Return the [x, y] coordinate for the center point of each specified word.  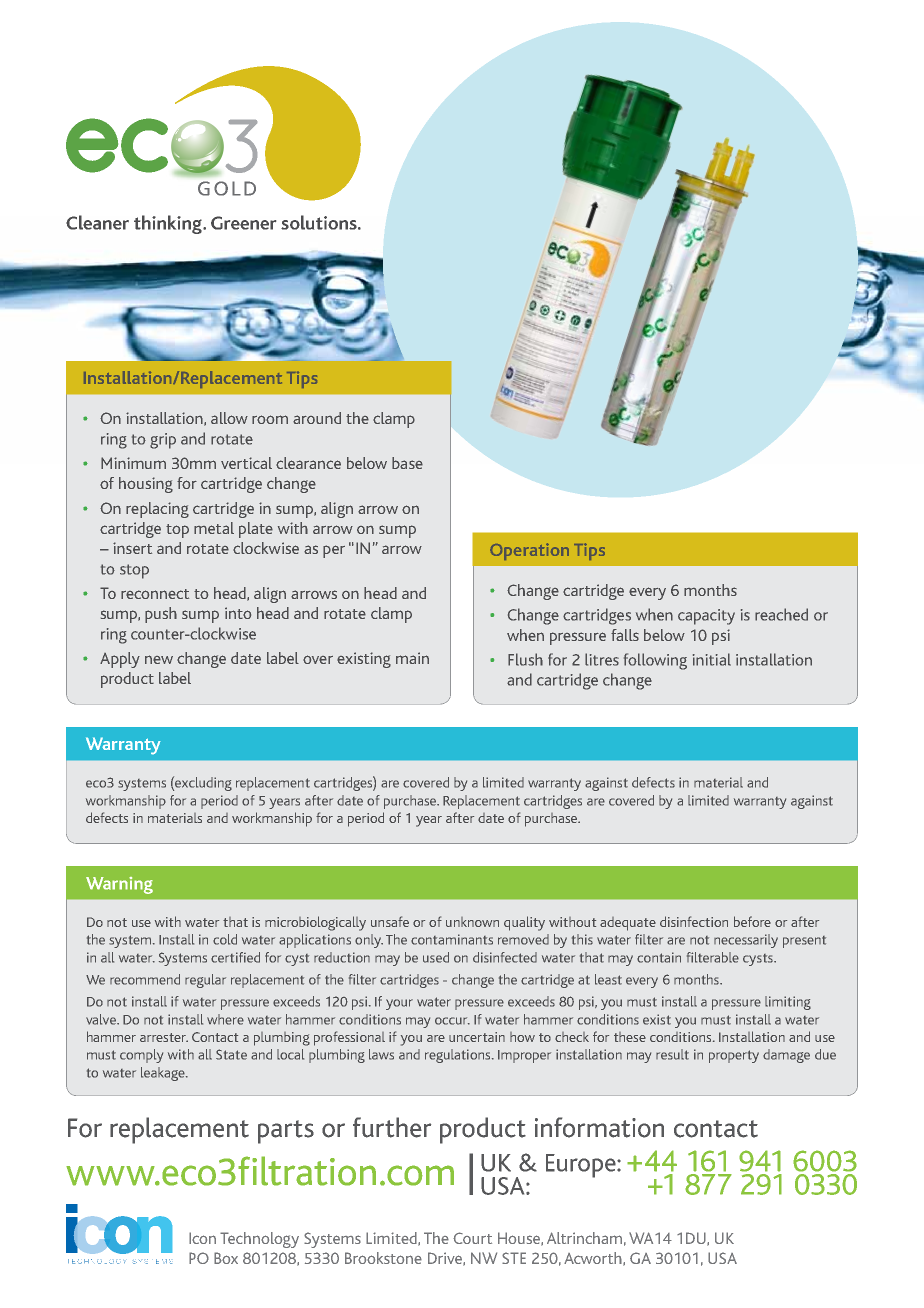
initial [712, 659]
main [412, 658]
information [599, 1127]
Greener [243, 223]
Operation [529, 551]
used [436, 957]
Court [472, 1238]
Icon [202, 1238]
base [407, 463]
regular [205, 981]
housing [146, 485]
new [159, 659]
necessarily [746, 941]
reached [781, 614]
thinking [169, 224]
